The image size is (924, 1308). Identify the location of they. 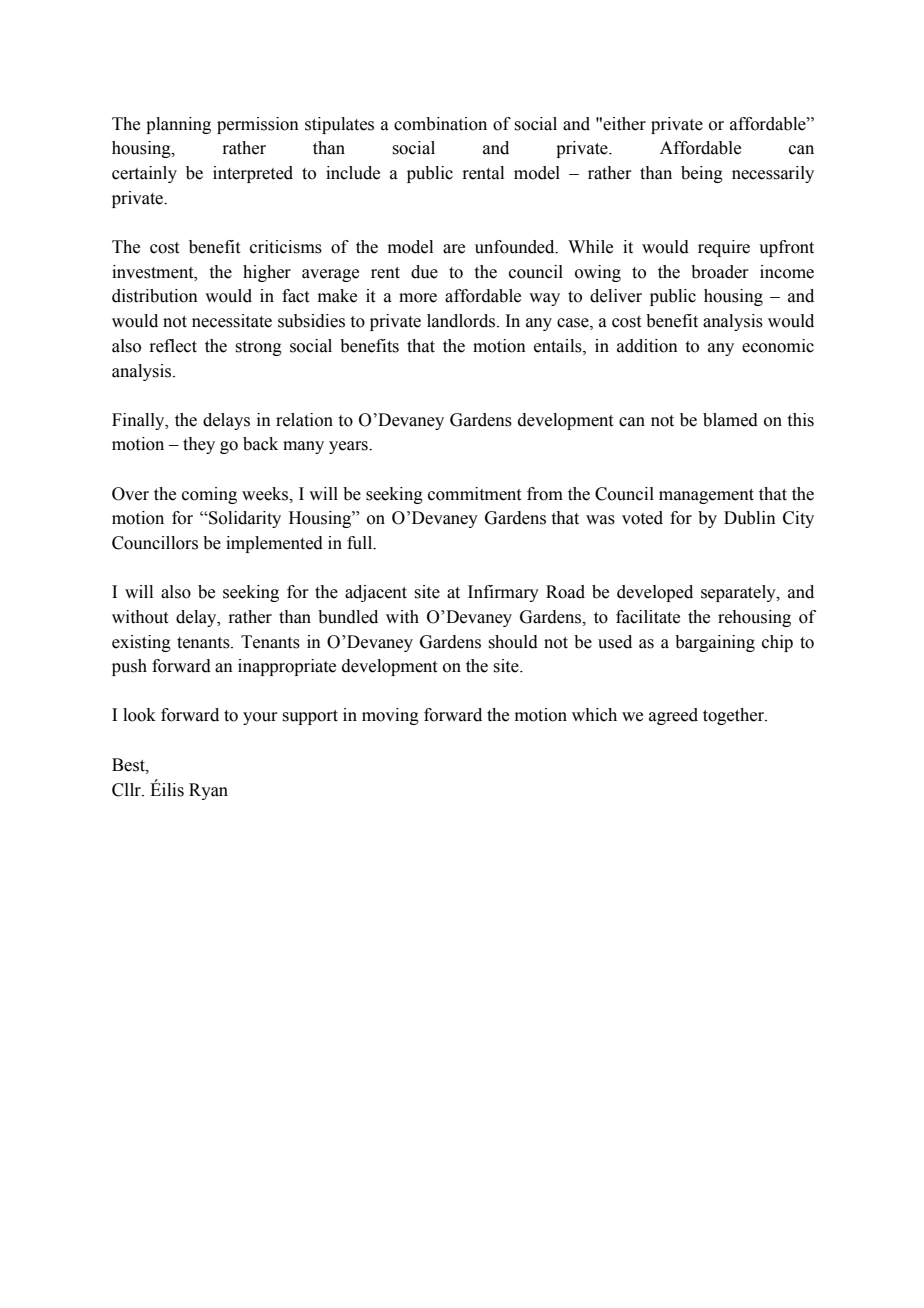
(199, 445).
